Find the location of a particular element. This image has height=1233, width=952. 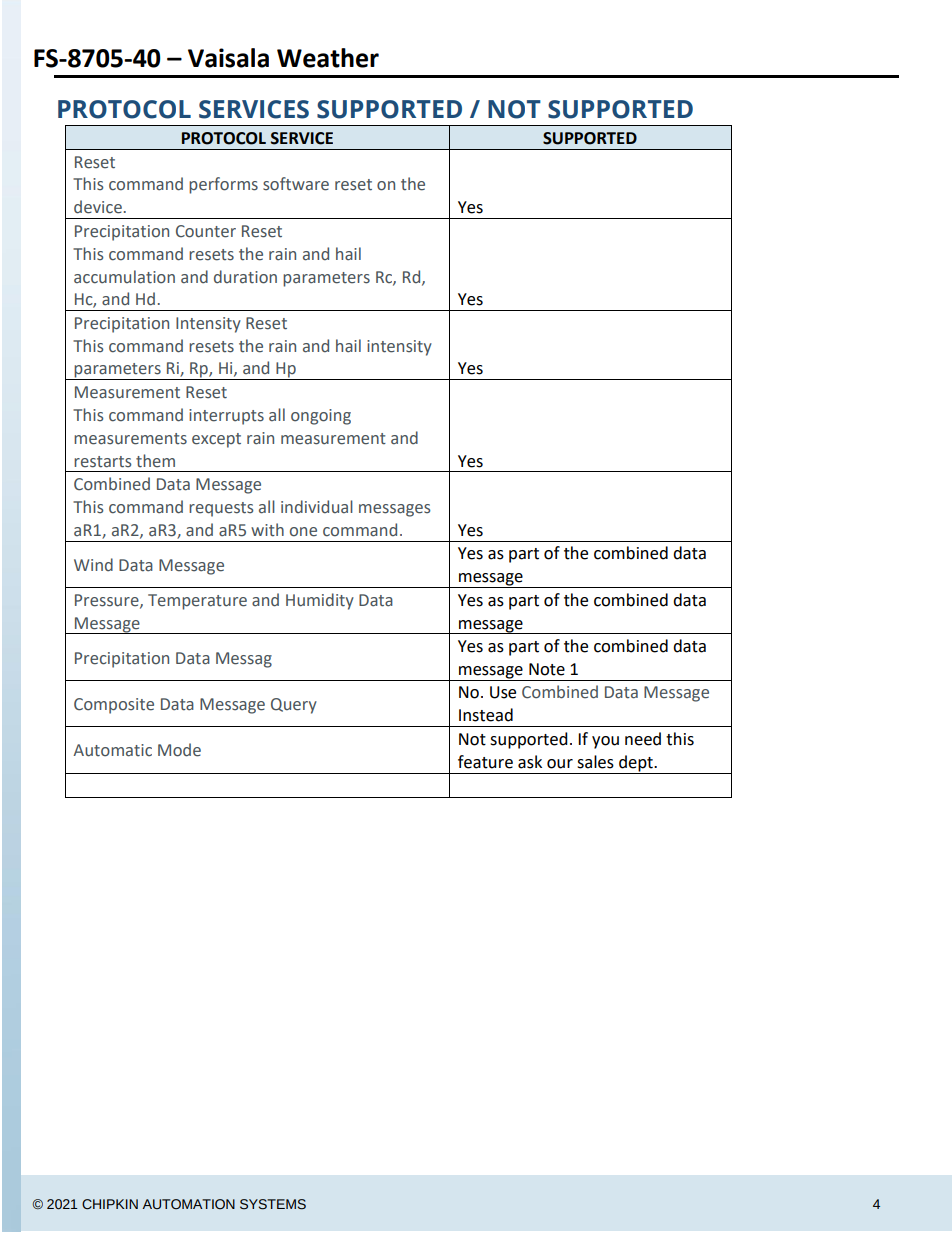

performs is located at coordinates (223, 185).
